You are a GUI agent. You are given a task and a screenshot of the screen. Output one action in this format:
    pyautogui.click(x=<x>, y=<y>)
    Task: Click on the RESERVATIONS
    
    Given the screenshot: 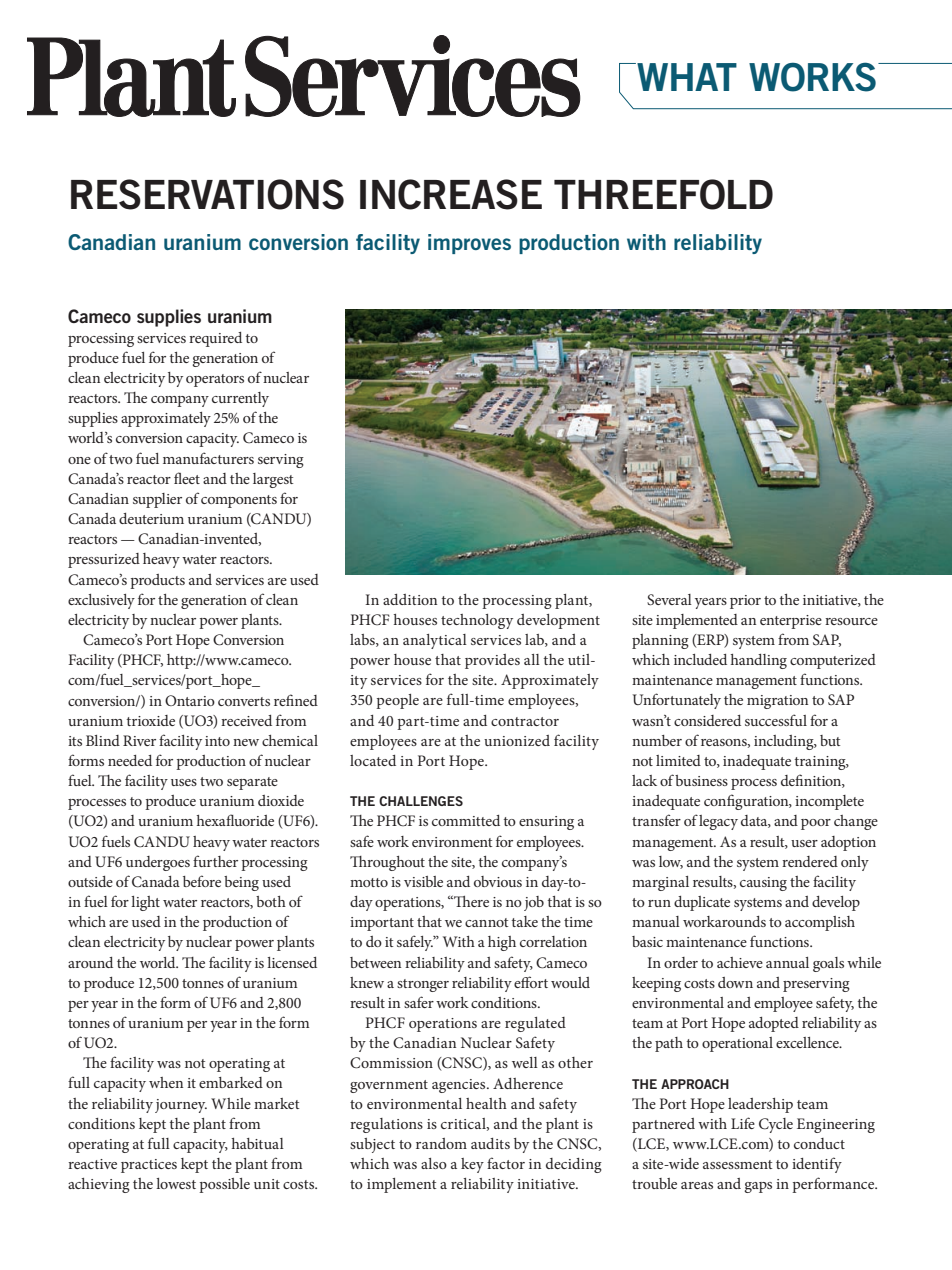 What is the action you would take?
    pyautogui.click(x=207, y=194)
